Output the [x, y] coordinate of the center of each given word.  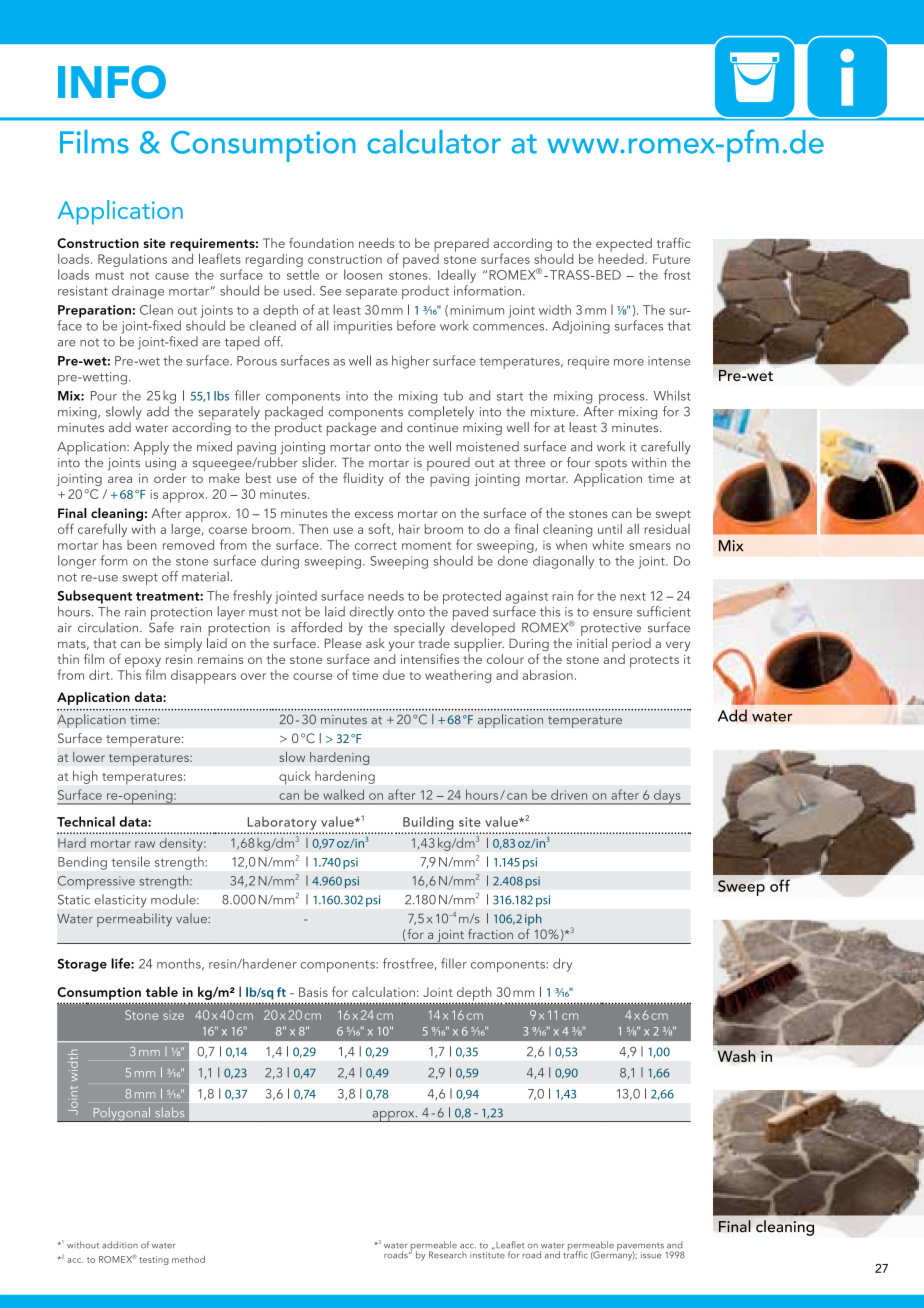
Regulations [132, 260]
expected [624, 245]
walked [343, 794]
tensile [131, 861]
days [667, 797]
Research [448, 1255]
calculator [434, 142]
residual [667, 527]
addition [120, 1245]
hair [409, 529]
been [142, 545]
